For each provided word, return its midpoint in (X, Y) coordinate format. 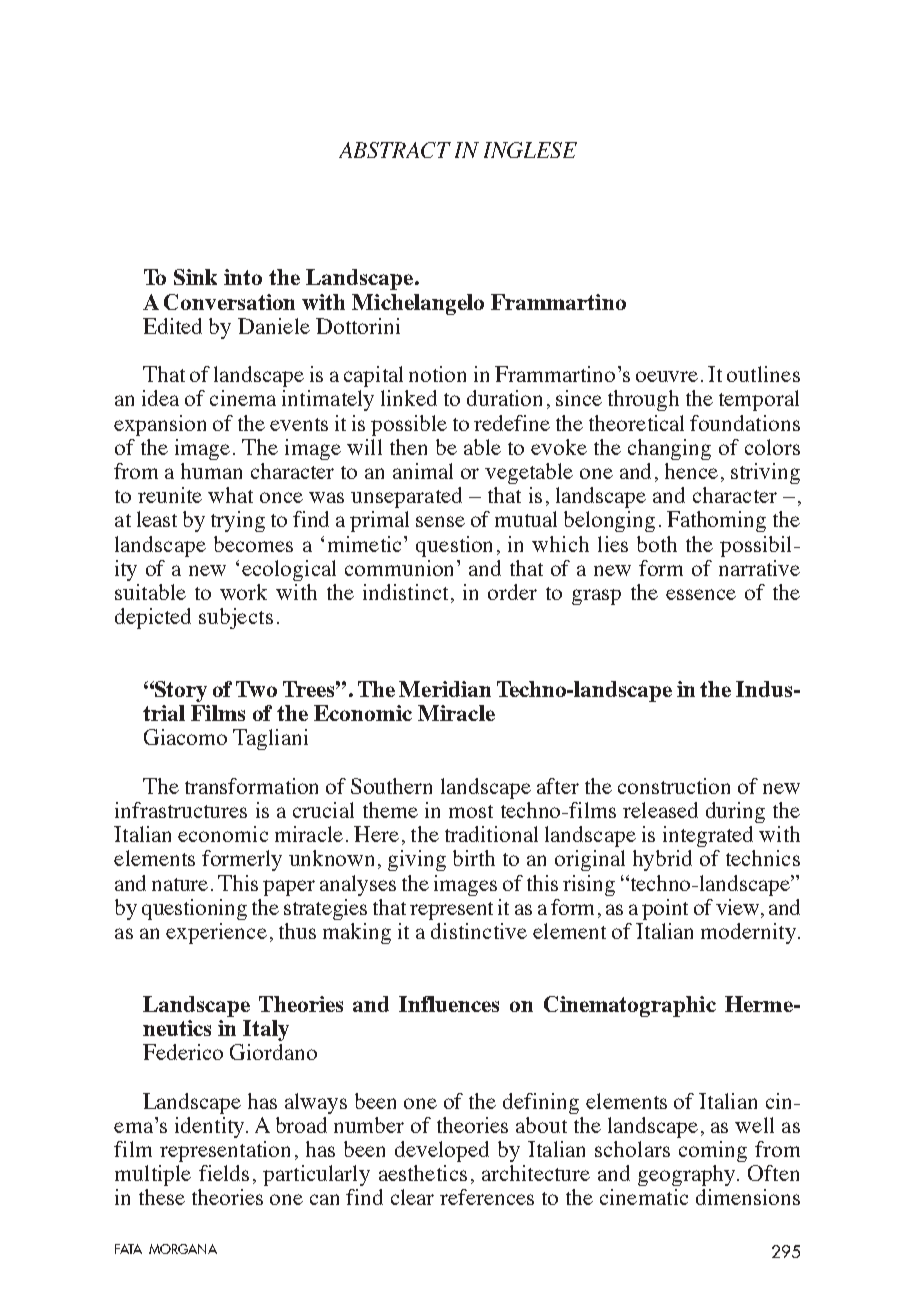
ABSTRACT (395, 150)
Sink (195, 277)
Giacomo (185, 737)
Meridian (445, 689)
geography (688, 1175)
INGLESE (530, 150)
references (487, 1197)
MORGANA (183, 1249)
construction (674, 786)
